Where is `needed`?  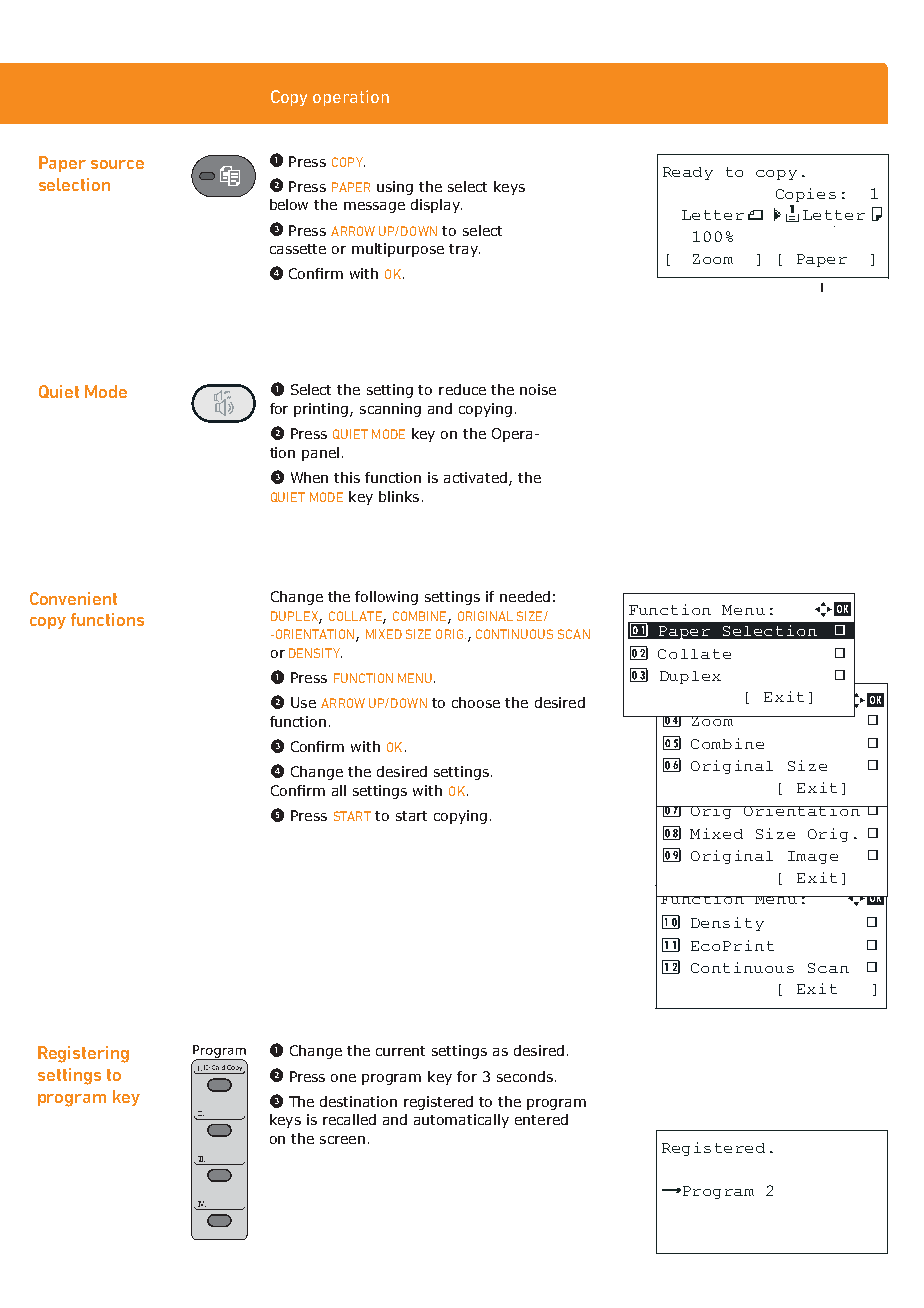 needed is located at coordinates (525, 596).
